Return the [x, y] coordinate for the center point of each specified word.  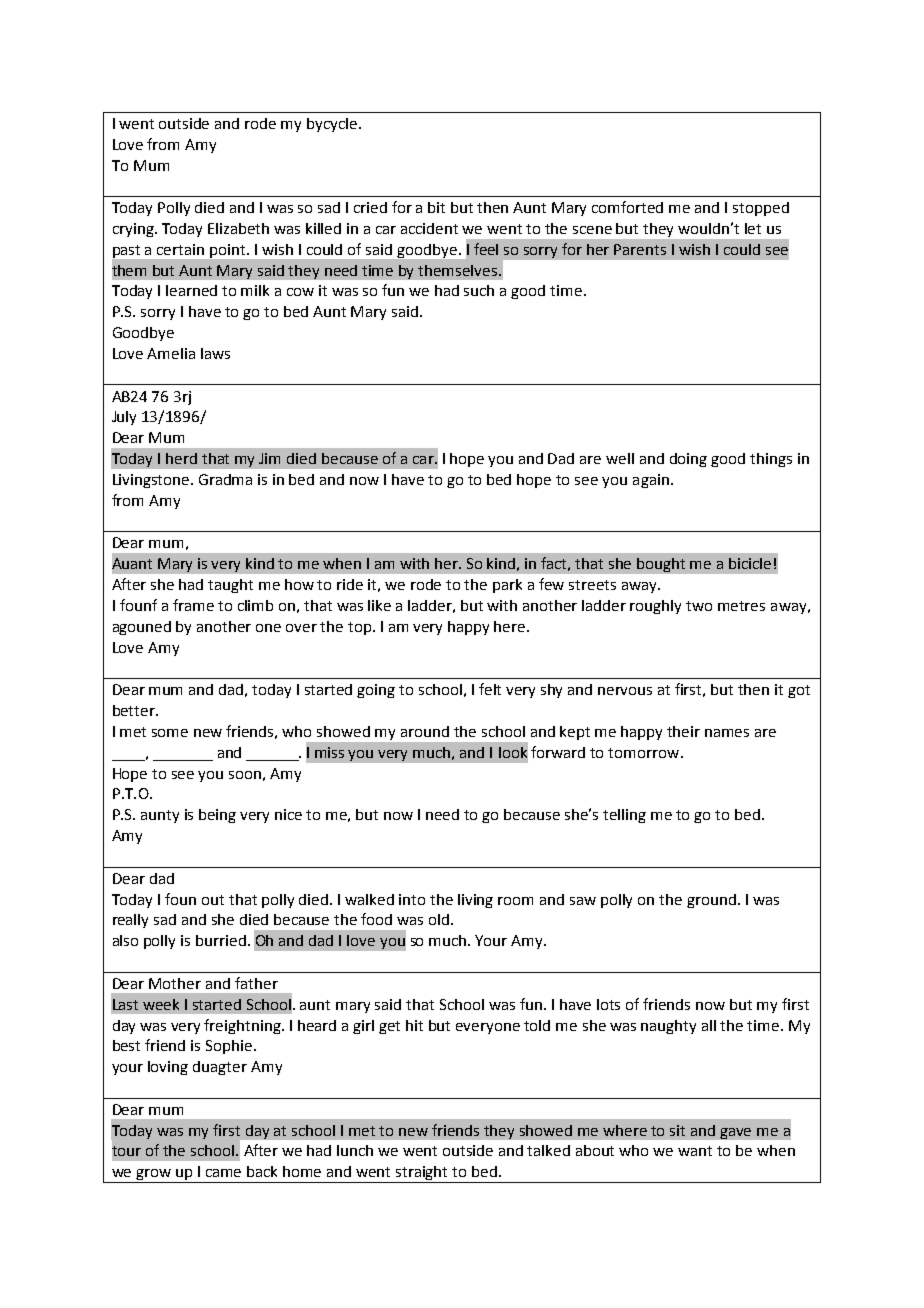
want [695, 1151]
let [753, 228]
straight [422, 1174]
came [223, 1173]
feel [486, 249]
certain [180, 249]
